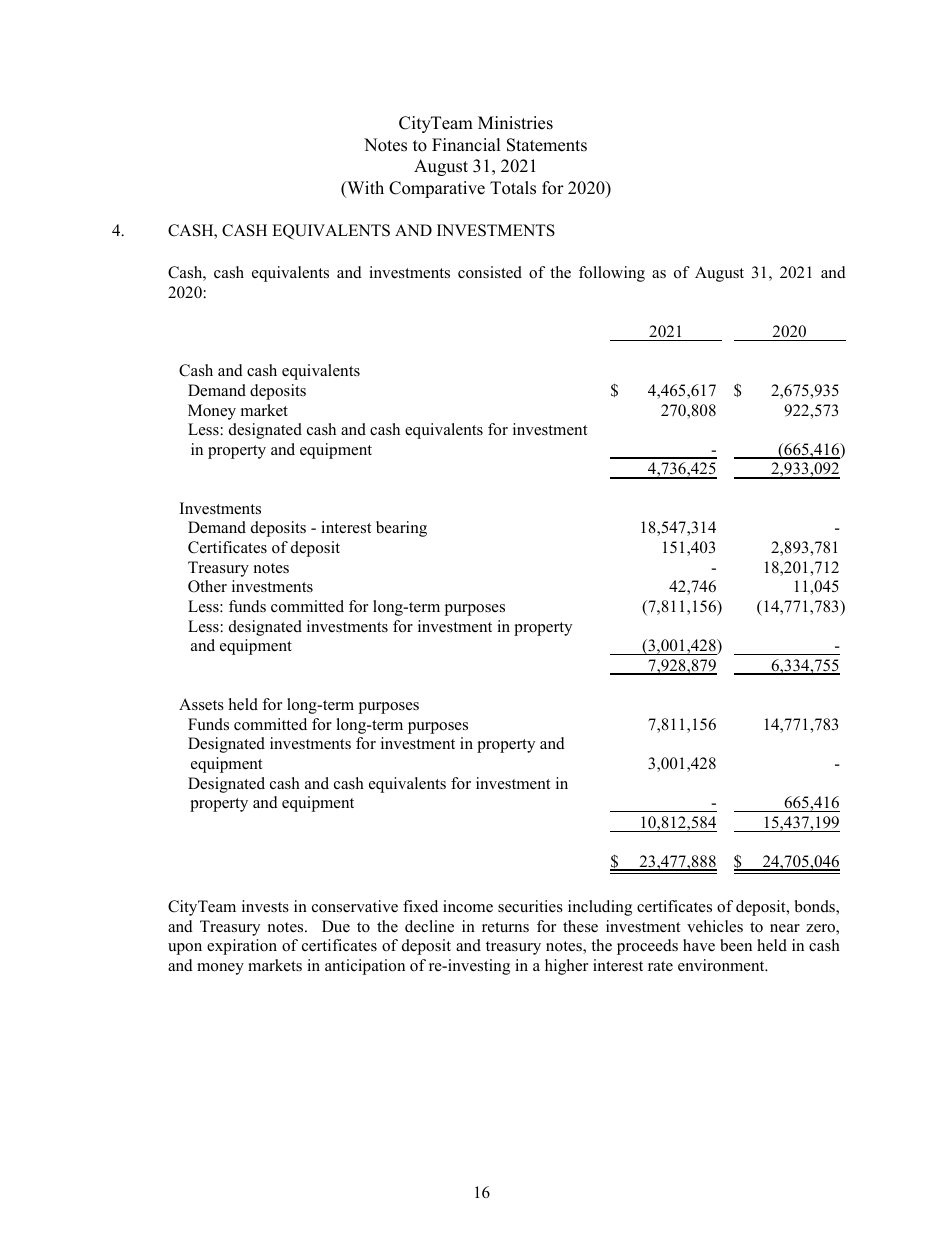  What do you see at coordinates (715, 926) in the screenshot?
I see `vehicles` at bounding box center [715, 926].
